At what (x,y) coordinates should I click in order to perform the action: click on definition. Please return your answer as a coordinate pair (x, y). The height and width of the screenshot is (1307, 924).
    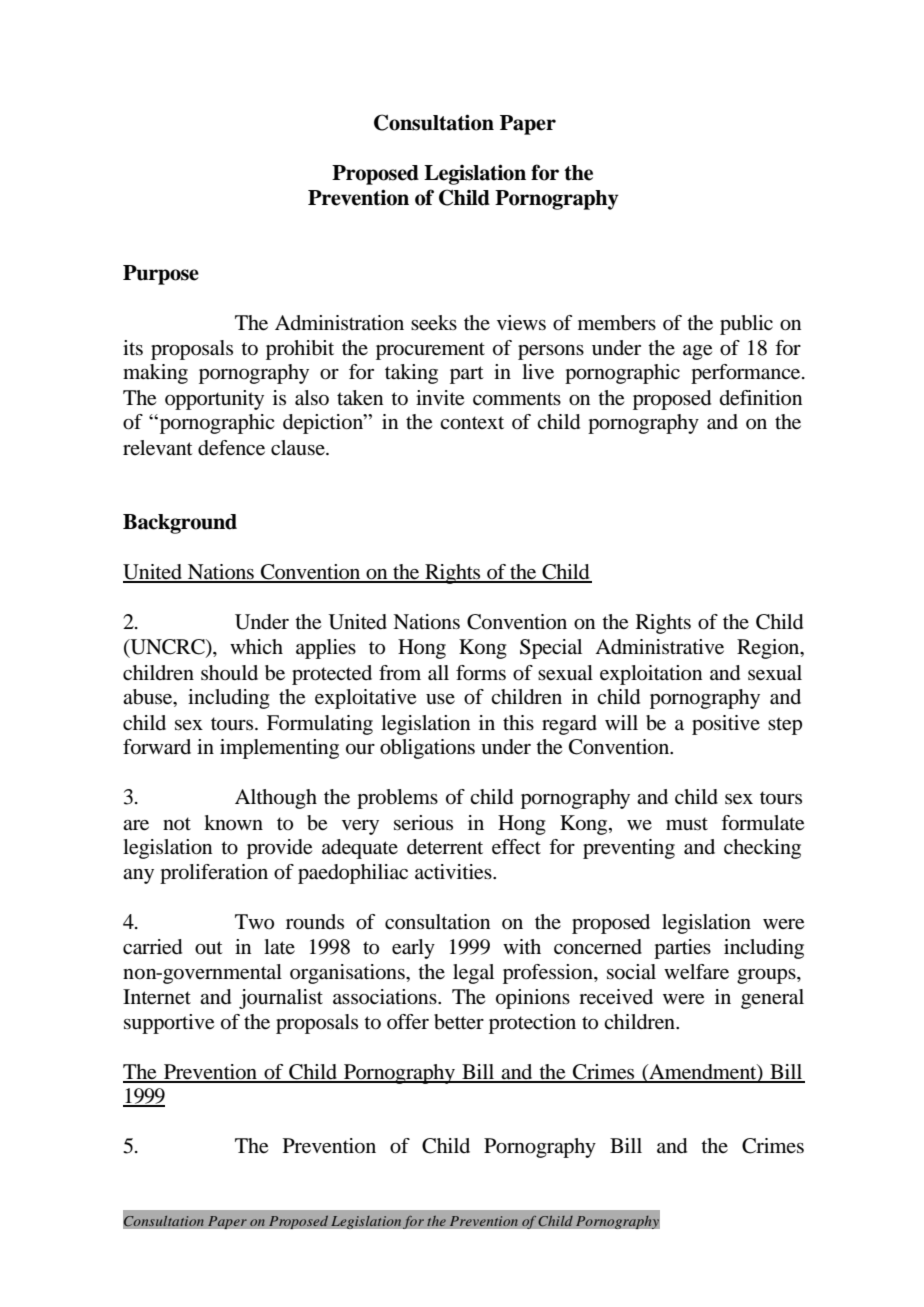
    Looking at the image, I should click on (761, 398).
